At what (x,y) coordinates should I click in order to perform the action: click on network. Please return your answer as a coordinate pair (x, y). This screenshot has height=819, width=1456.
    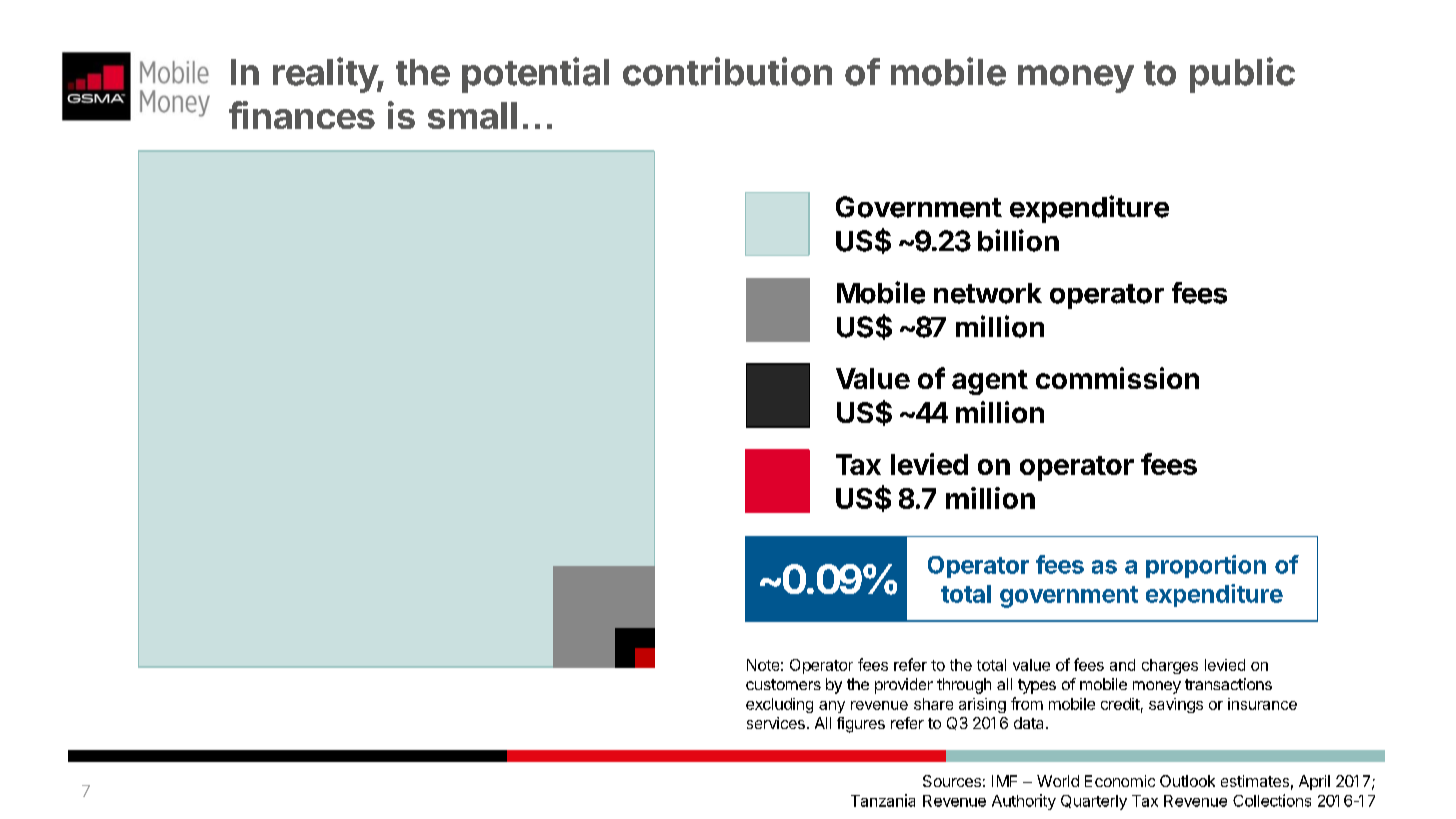
    Looking at the image, I should click on (988, 293).
